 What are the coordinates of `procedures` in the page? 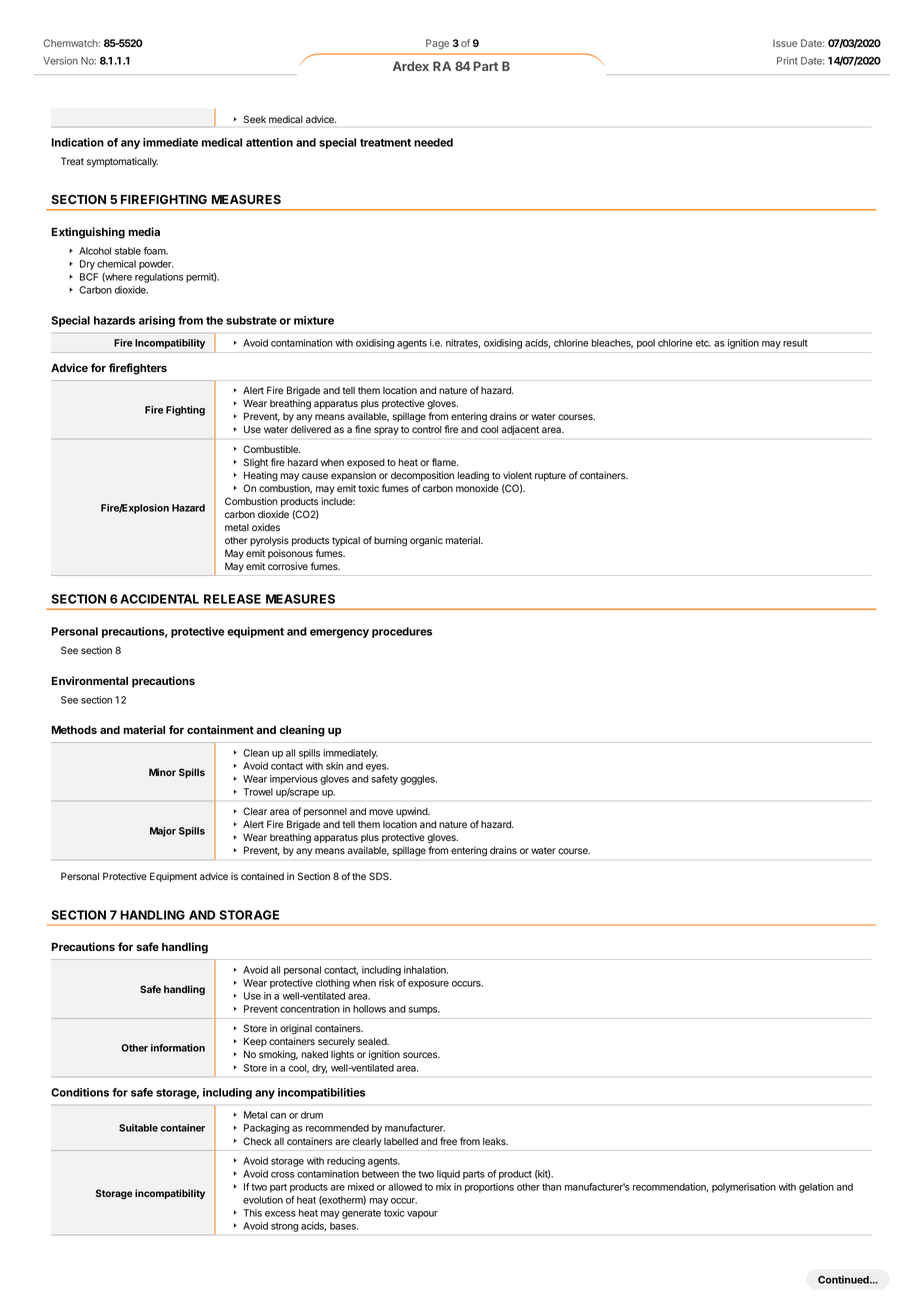 It's located at (402, 632).
